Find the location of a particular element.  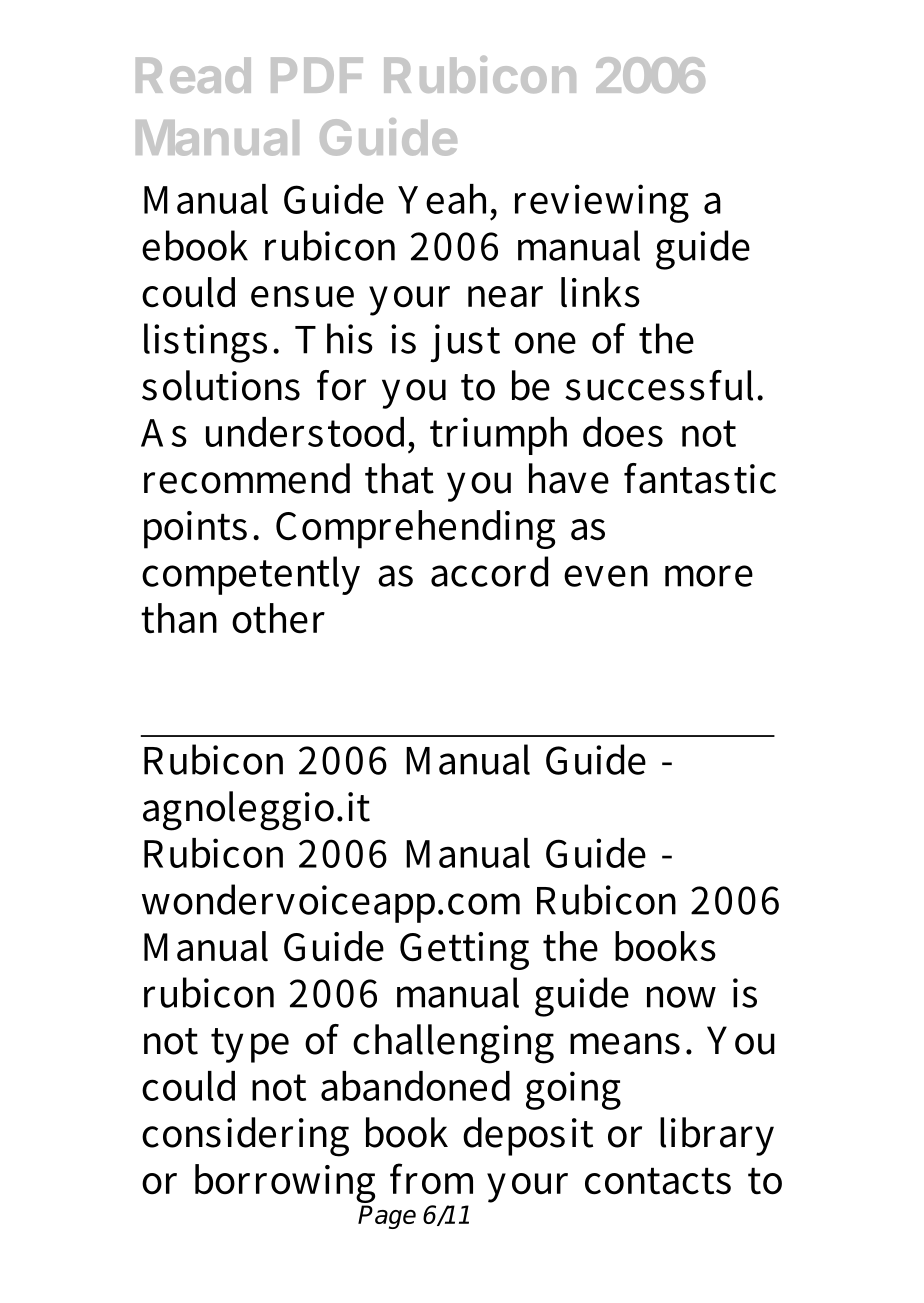

Getting is located at coordinates (464, 951).
